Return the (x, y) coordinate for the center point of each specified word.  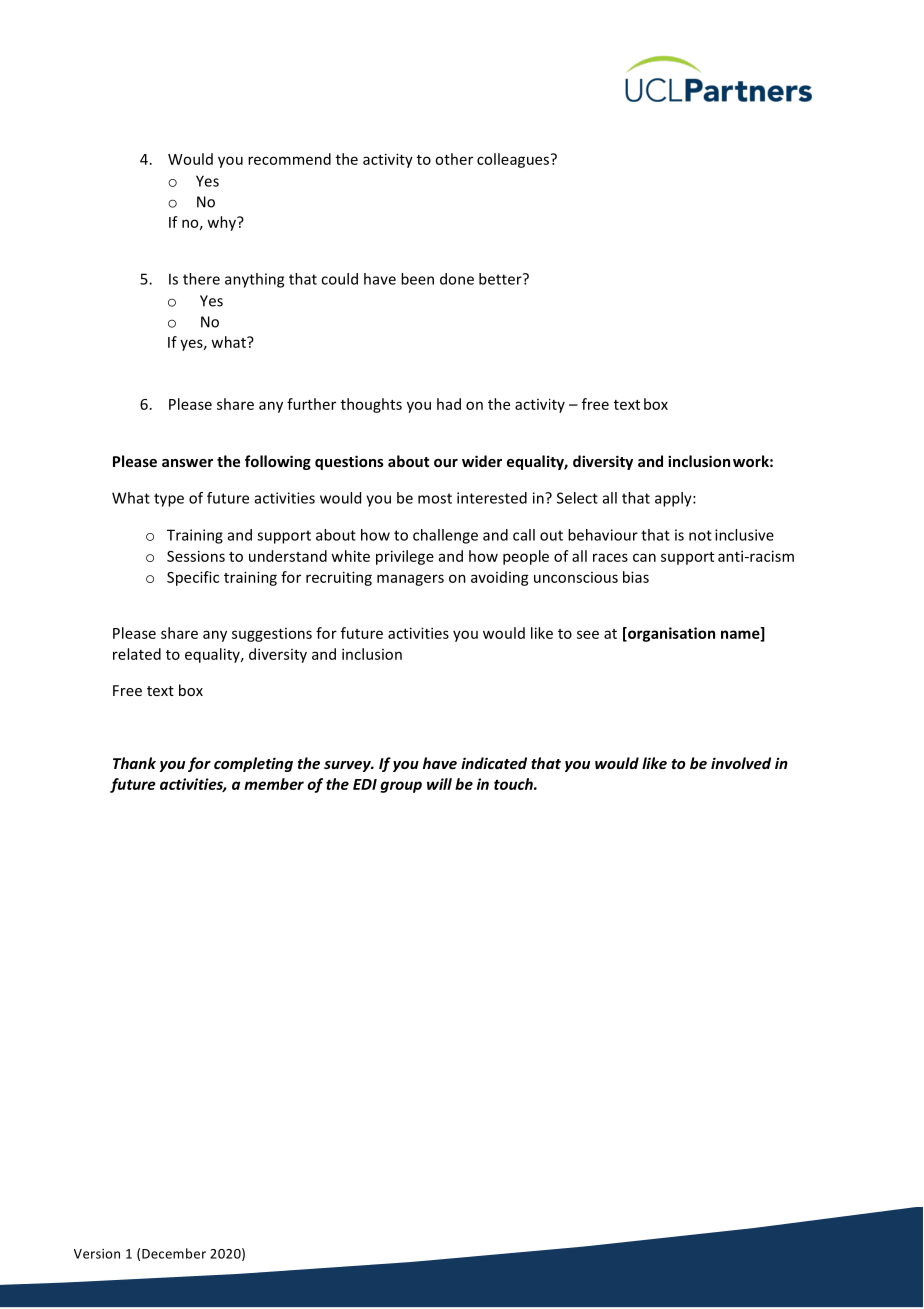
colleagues (513, 160)
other (454, 159)
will (439, 784)
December (174, 1253)
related (137, 654)
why (222, 223)
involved (741, 763)
